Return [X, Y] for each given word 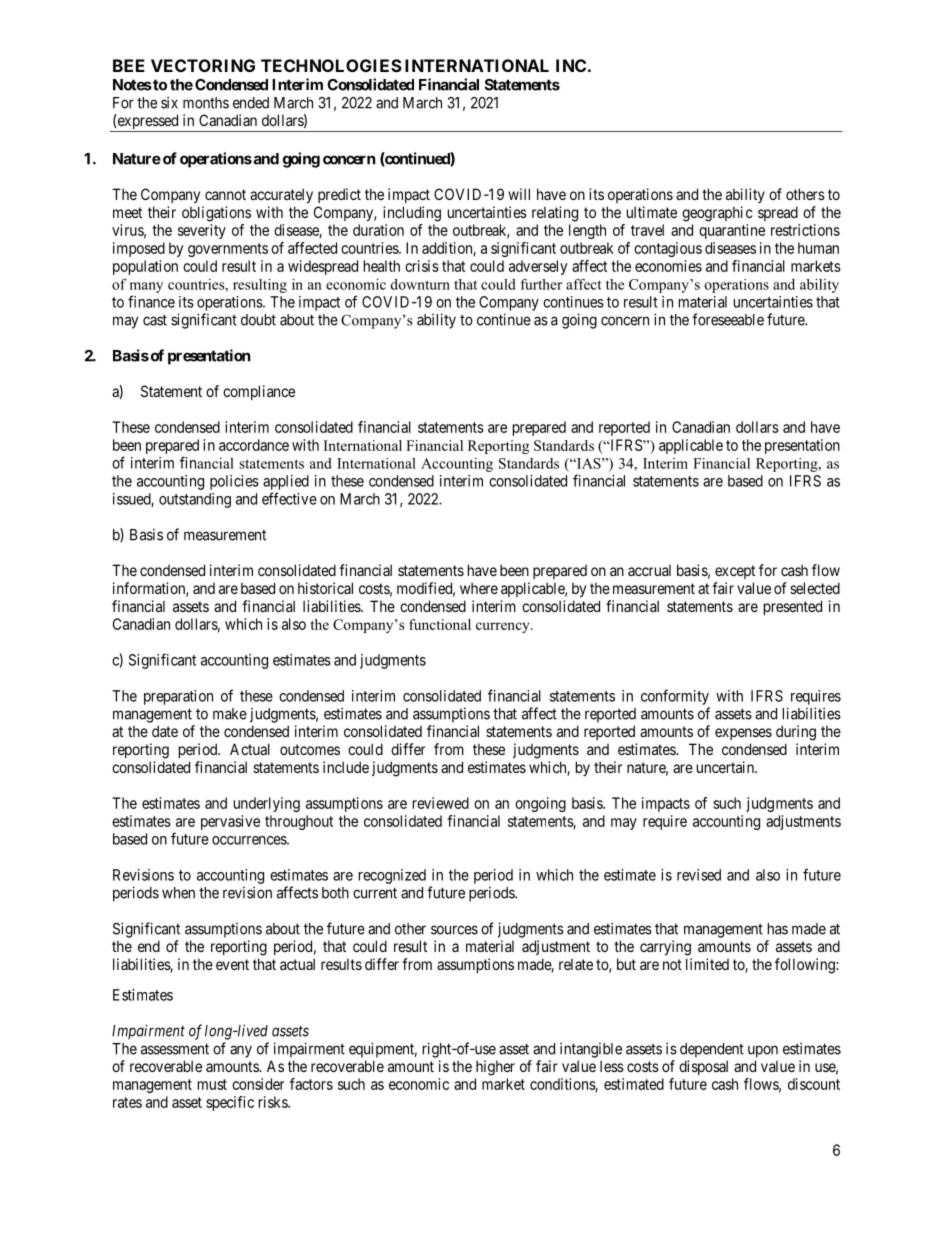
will [519, 194]
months [206, 103]
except [735, 572]
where [479, 588]
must [212, 1084]
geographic [717, 214]
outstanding [195, 500]
